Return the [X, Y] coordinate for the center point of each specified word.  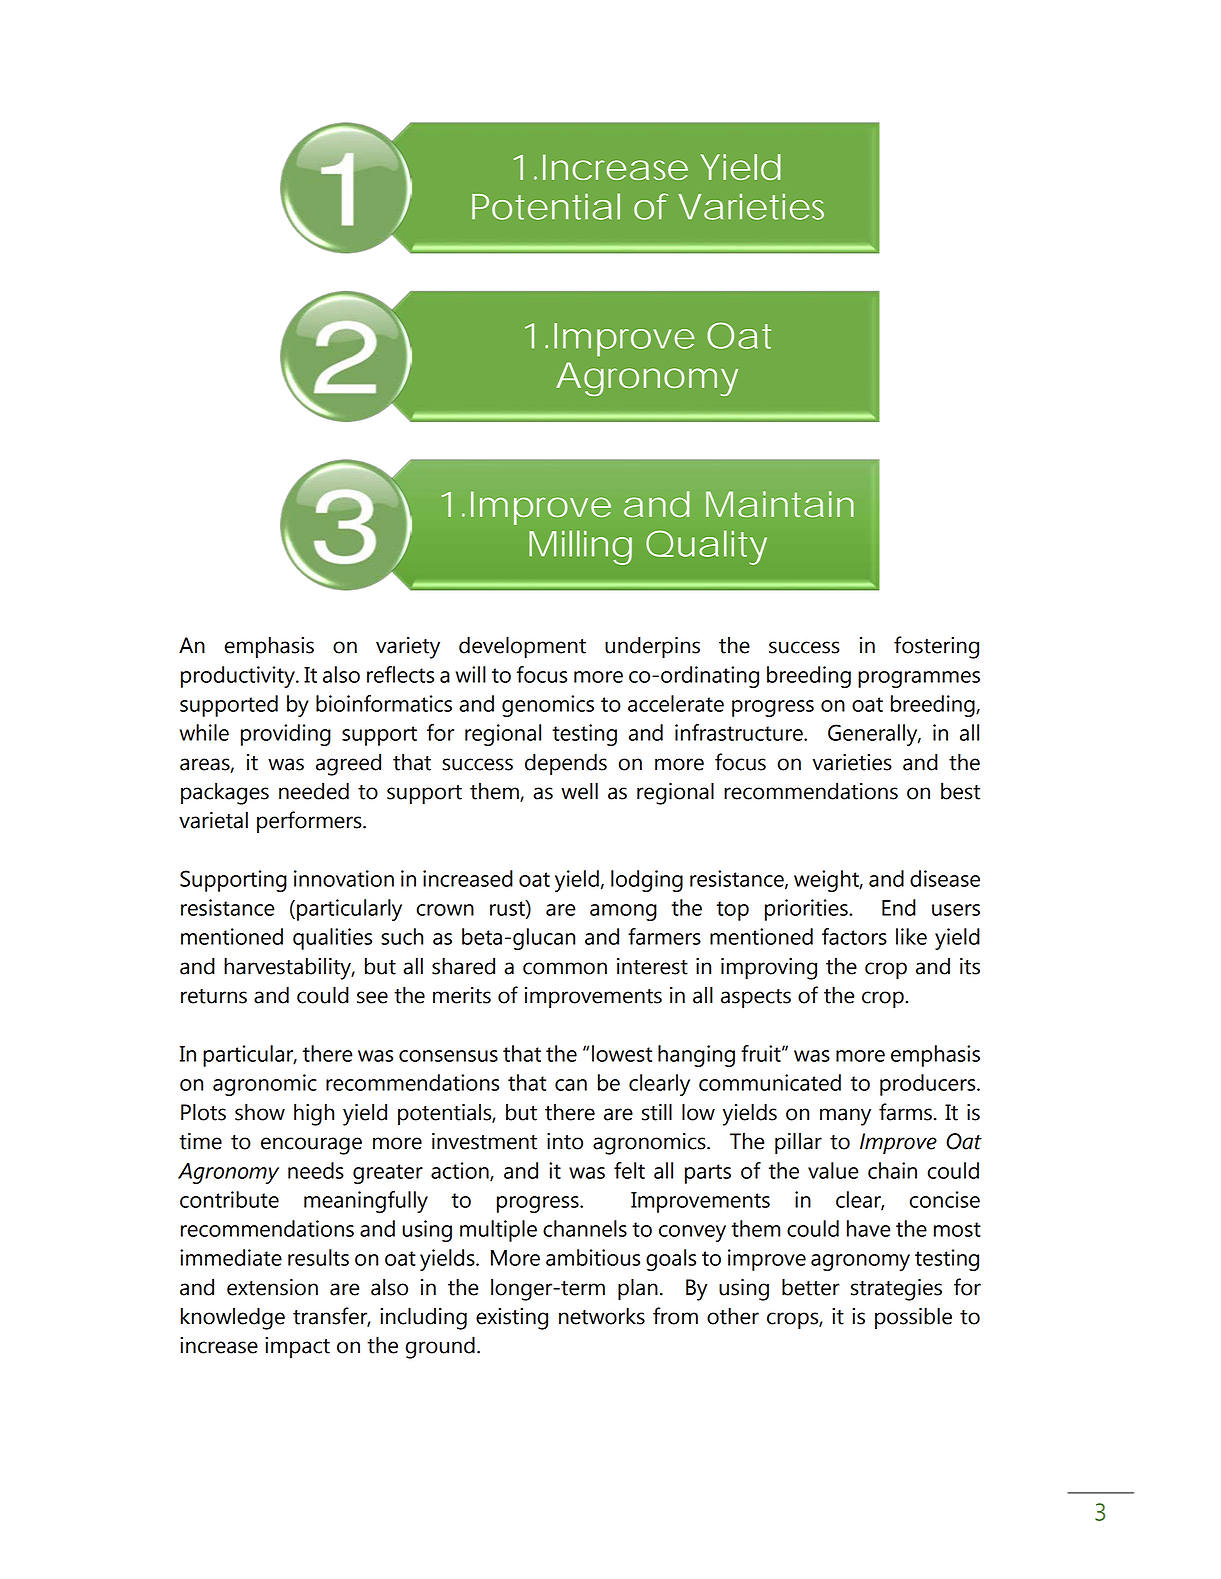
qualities [332, 939]
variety [408, 648]
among [623, 912]
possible [913, 1318]
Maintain [780, 504]
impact [297, 1347]
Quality [706, 547]
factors [854, 936]
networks [602, 1316]
